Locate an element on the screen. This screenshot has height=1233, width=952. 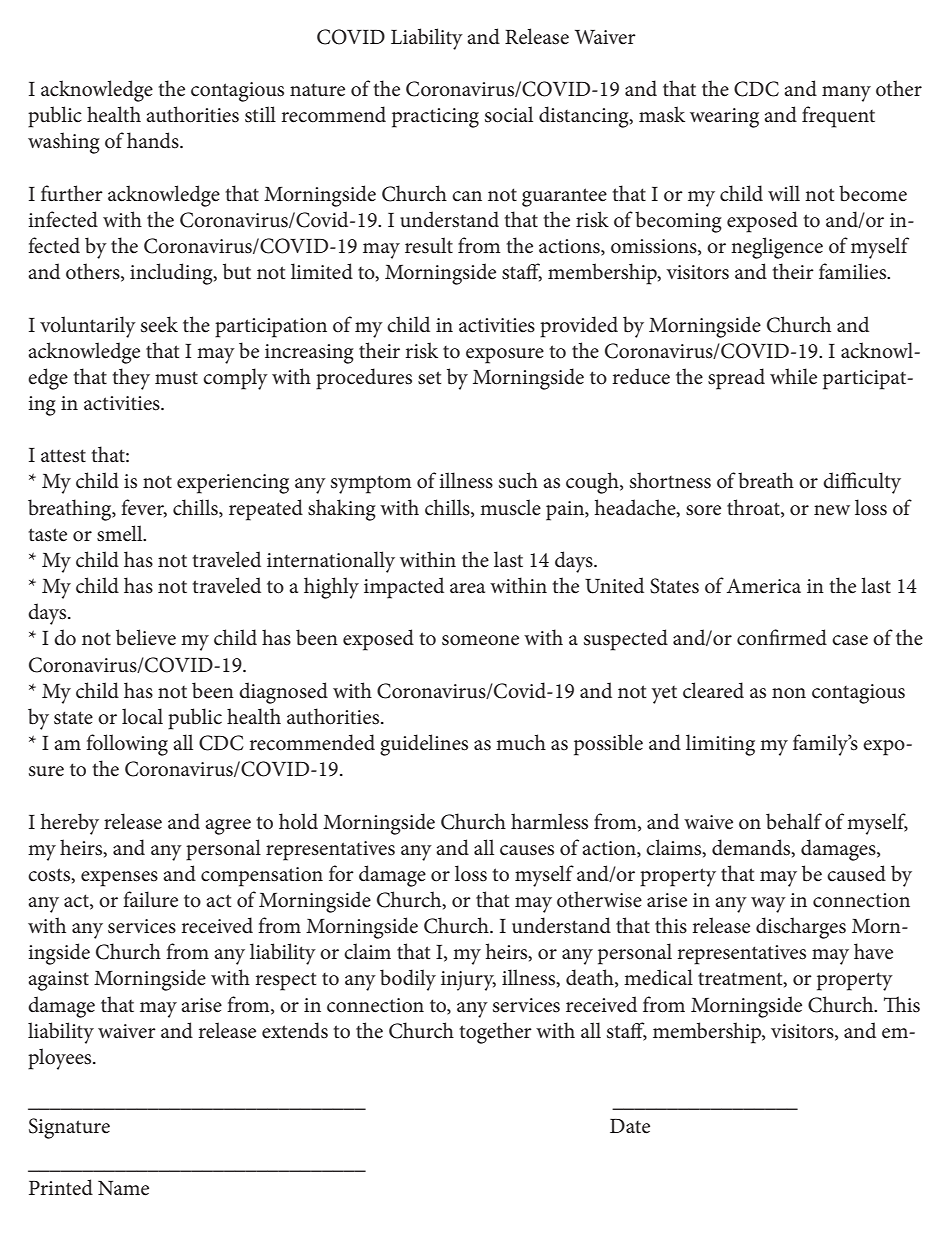
Name is located at coordinates (123, 1188).
